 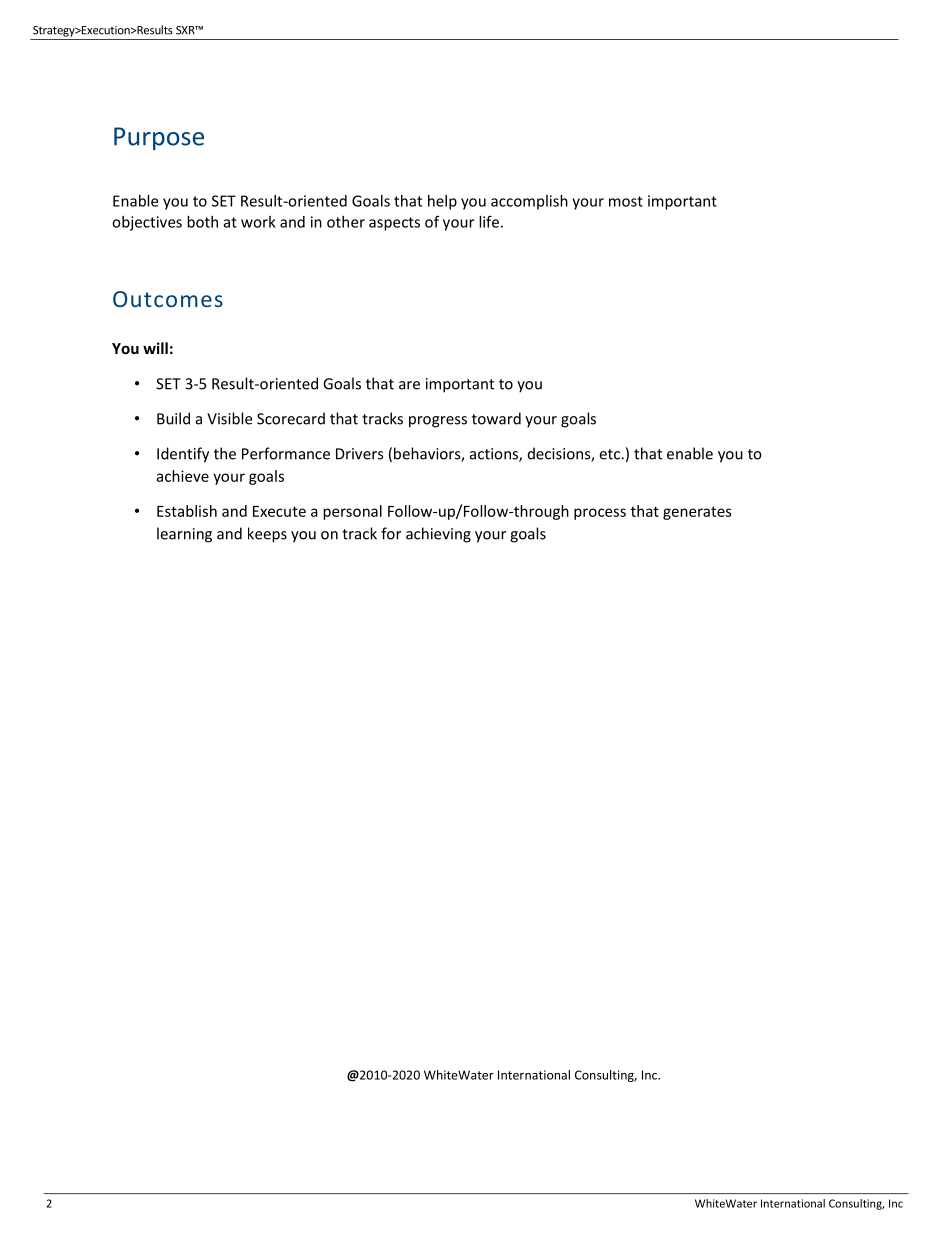 I want to click on aspects, so click(x=394, y=224).
